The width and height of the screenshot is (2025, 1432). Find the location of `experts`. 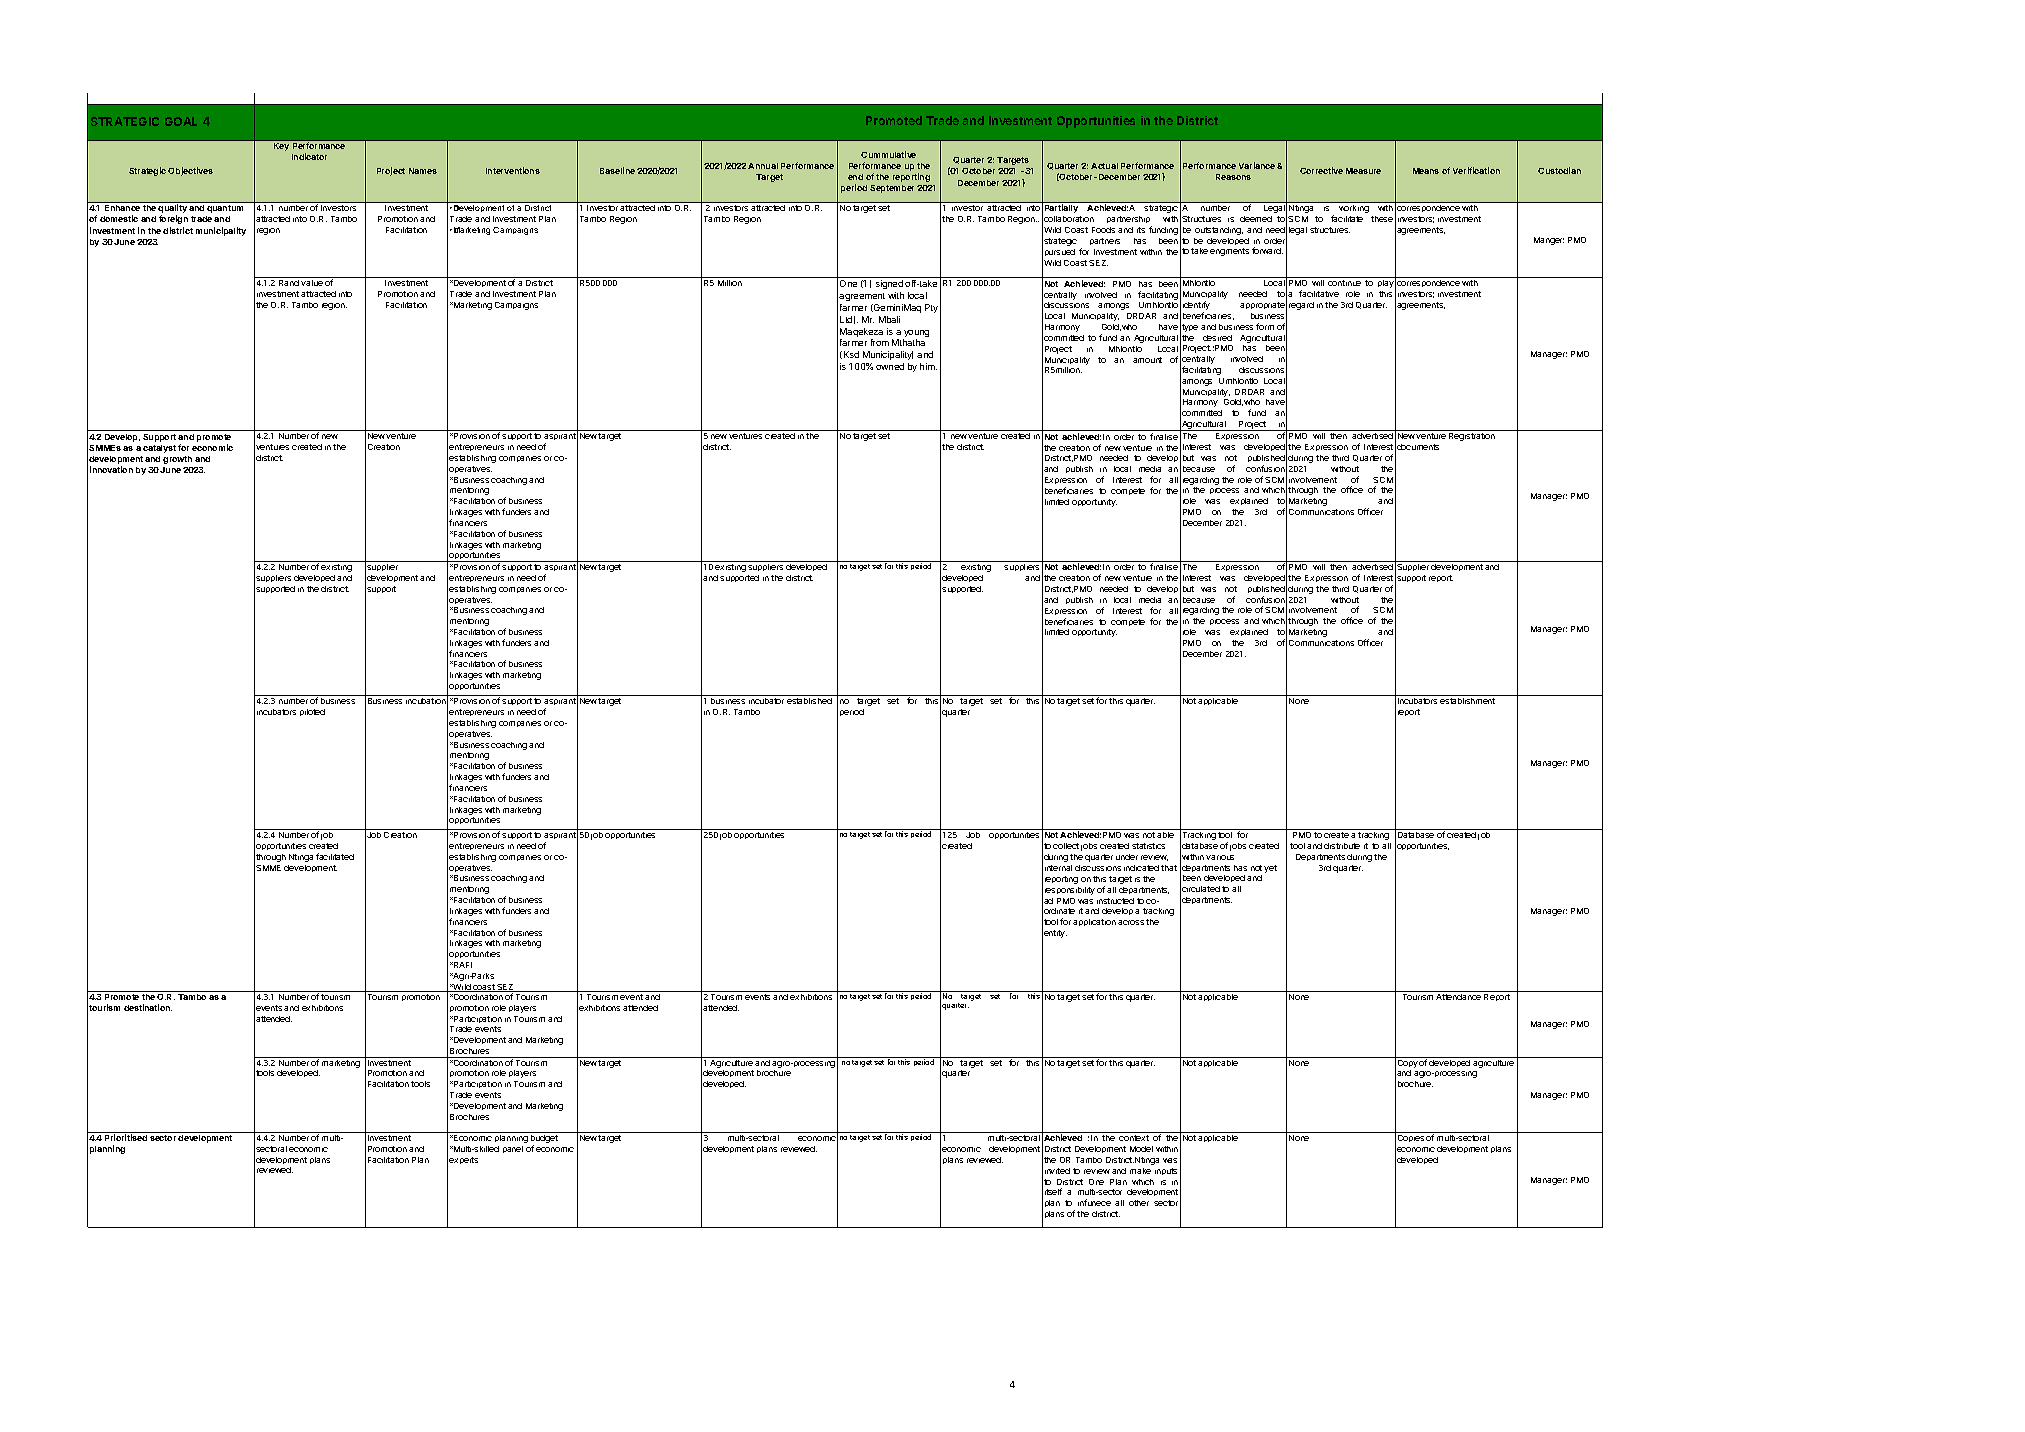

experts is located at coordinates (463, 1160).
